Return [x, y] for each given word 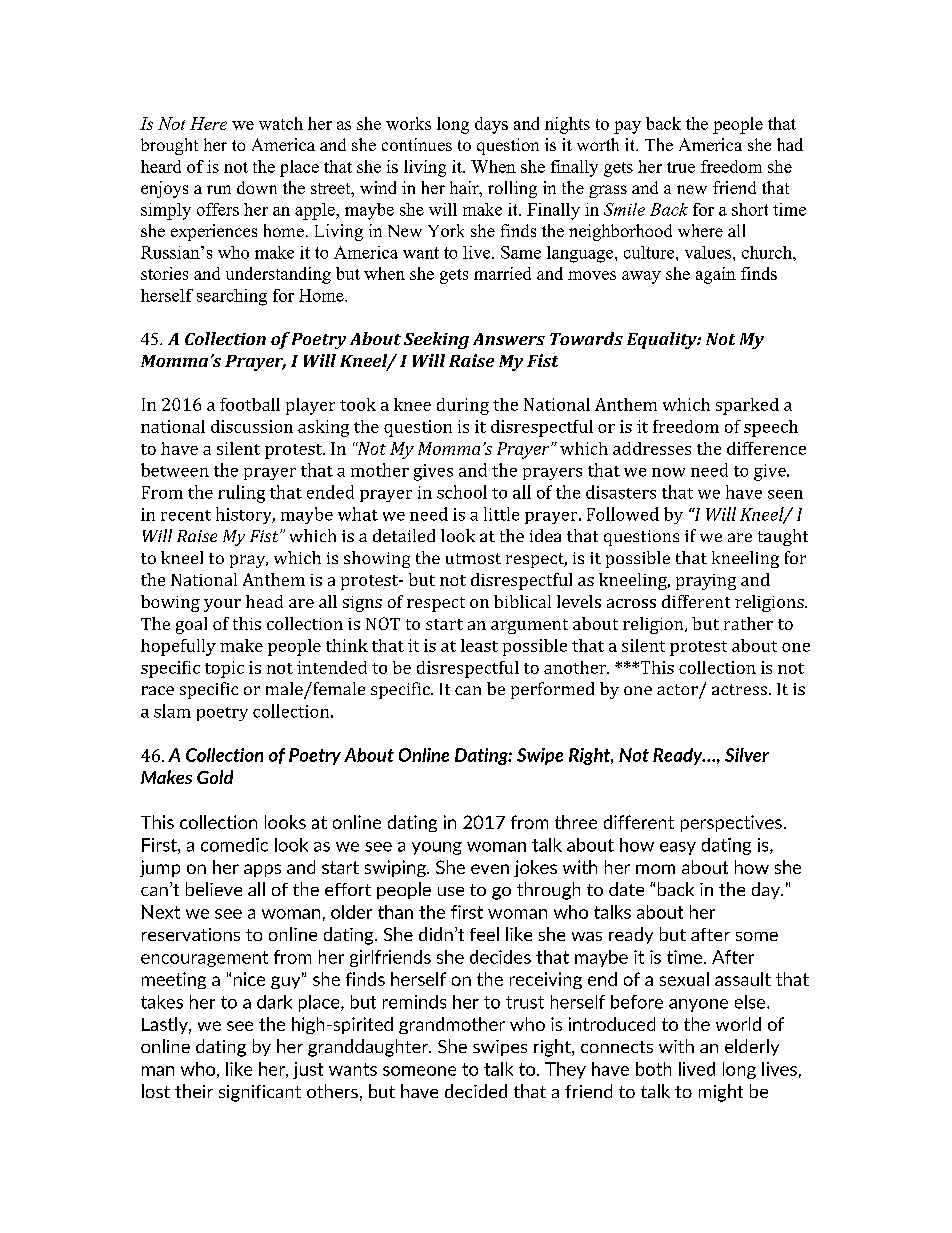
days [491, 125]
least [479, 645]
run [219, 189]
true [681, 167]
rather [748, 623]
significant [260, 1093]
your [222, 605]
